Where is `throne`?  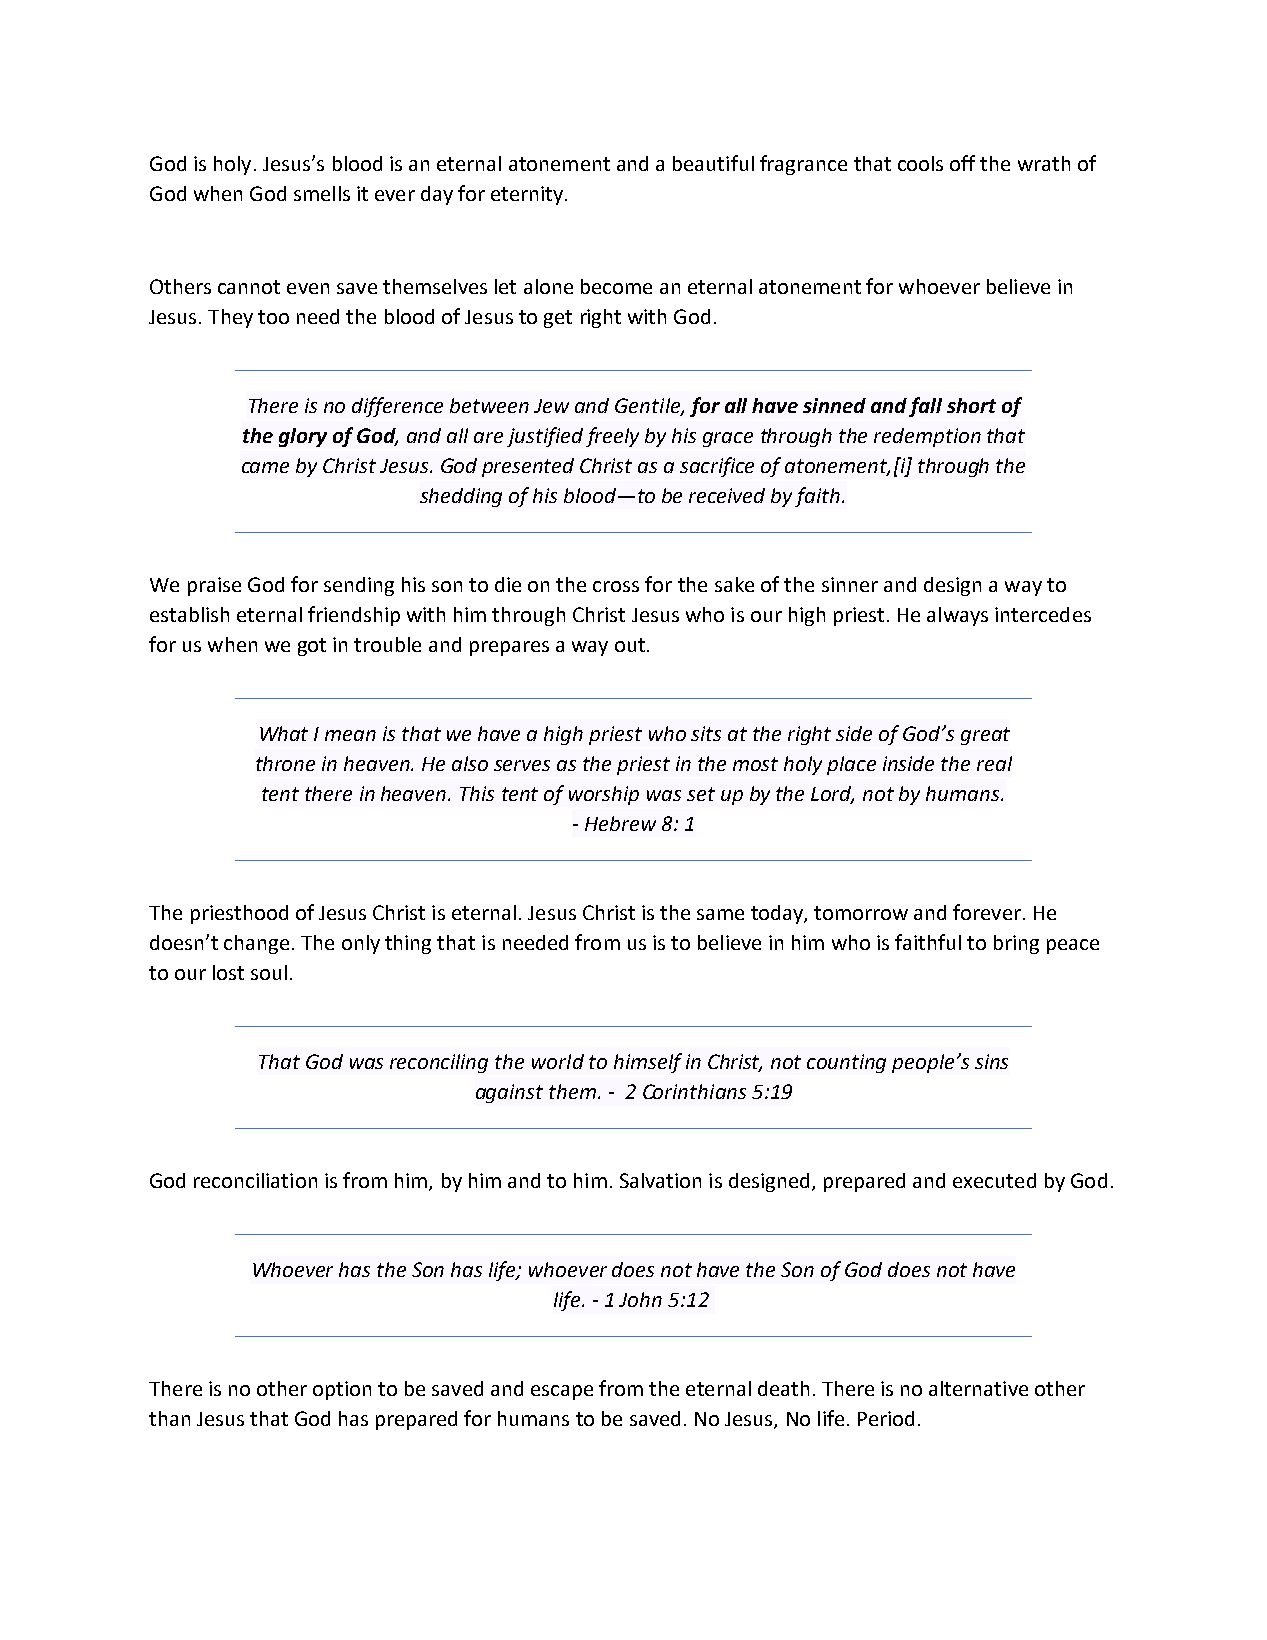
throne is located at coordinates (285, 763).
